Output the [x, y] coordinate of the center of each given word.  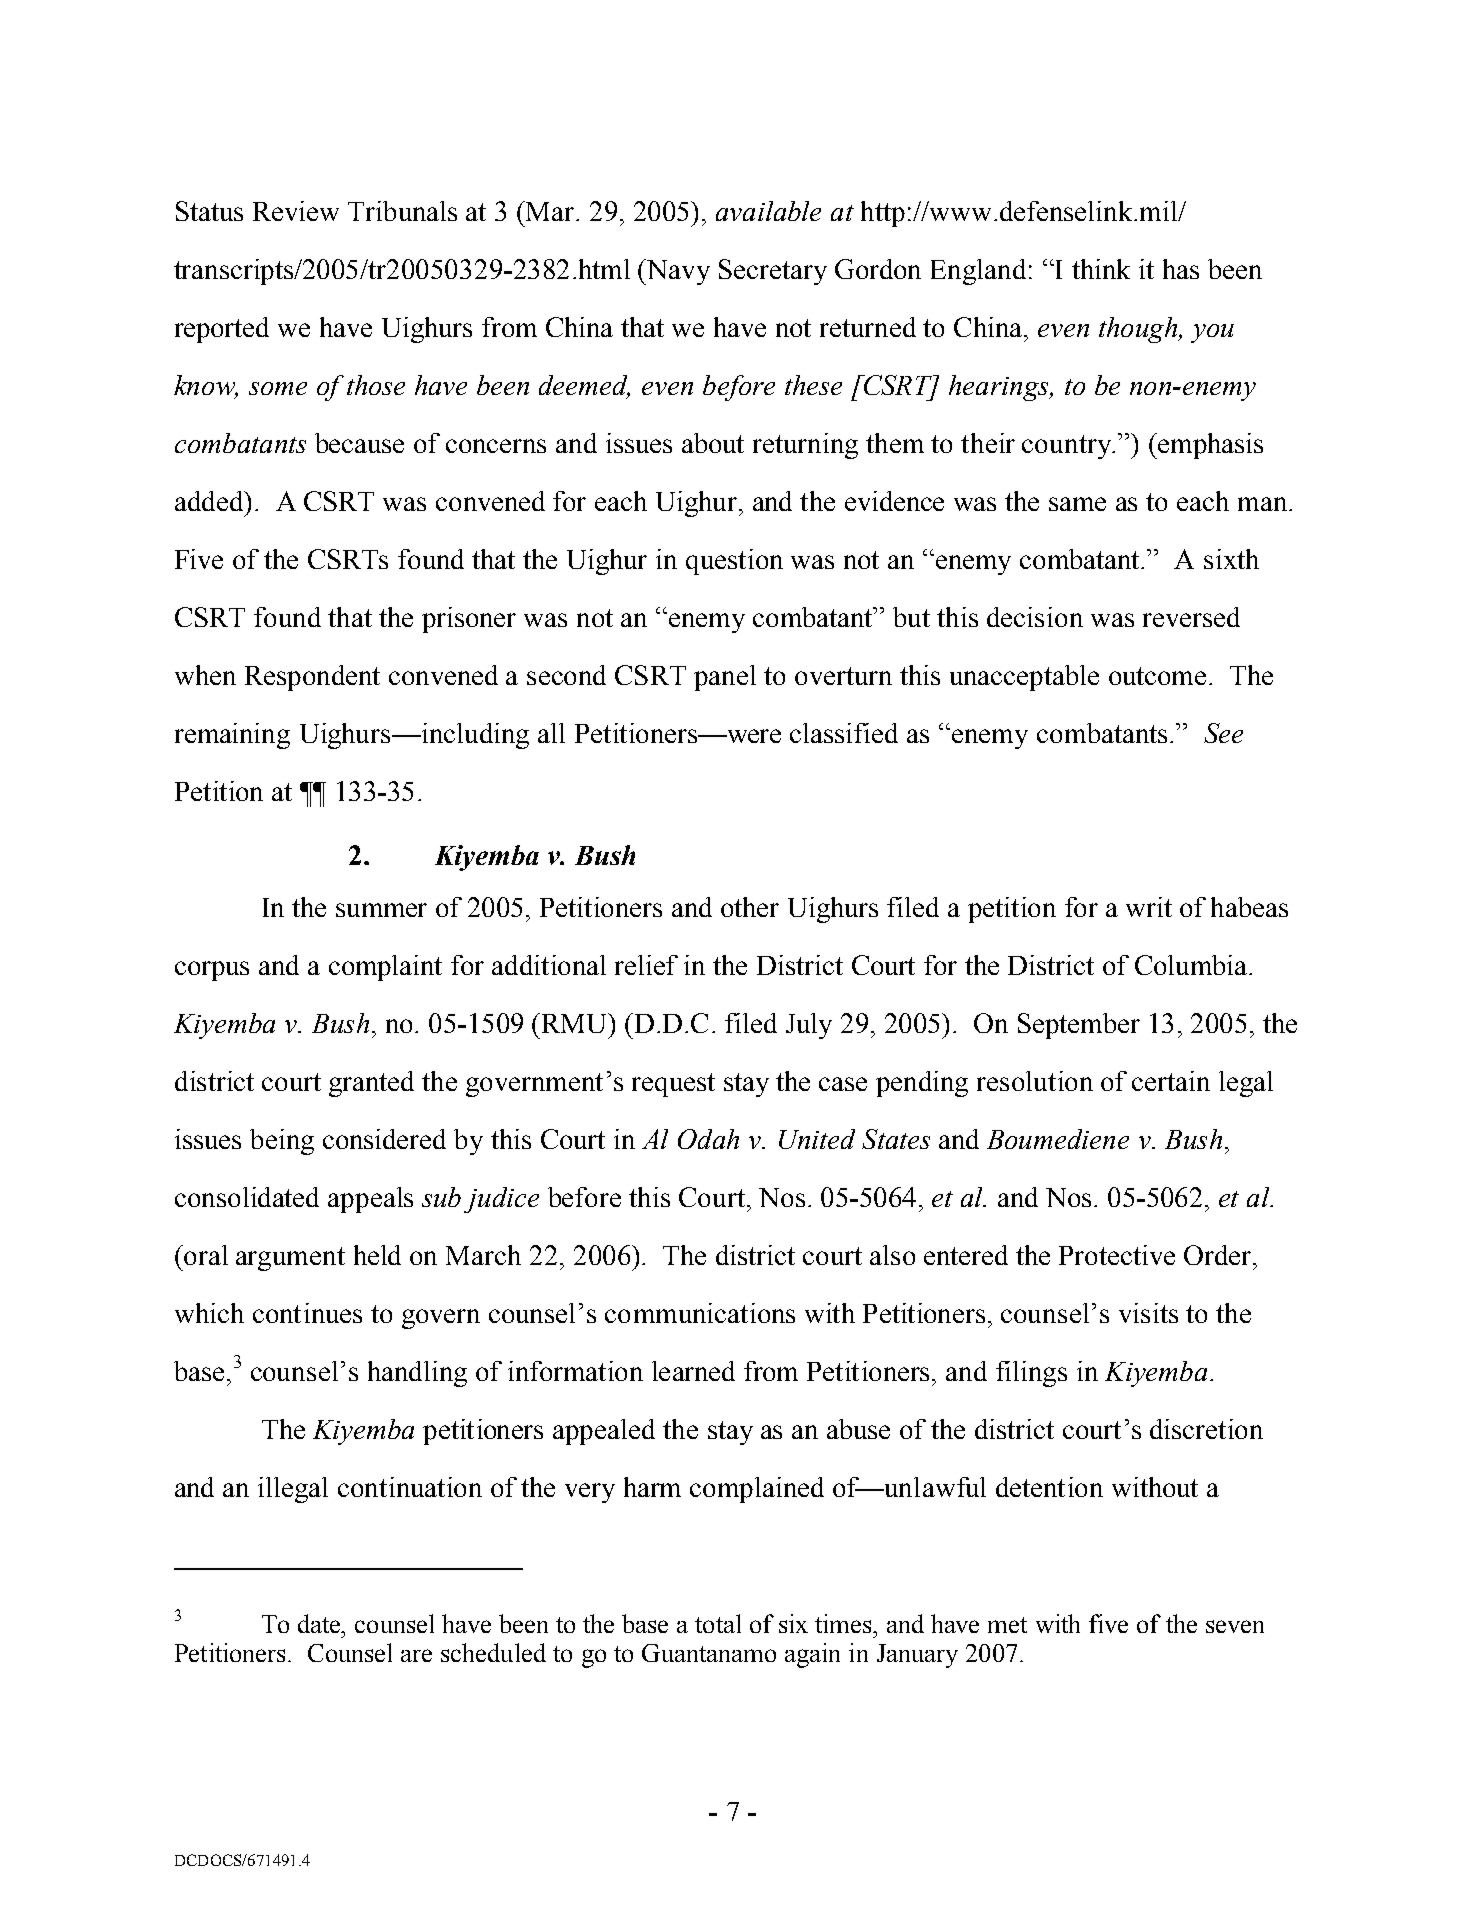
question [734, 562]
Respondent [312, 678]
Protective [1117, 1255]
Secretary [773, 272]
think [1101, 269]
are [416, 1655]
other [750, 907]
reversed [1191, 617]
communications [700, 1313]
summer [381, 910]
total [718, 1623]
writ [1149, 907]
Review [296, 211]
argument [290, 1259]
